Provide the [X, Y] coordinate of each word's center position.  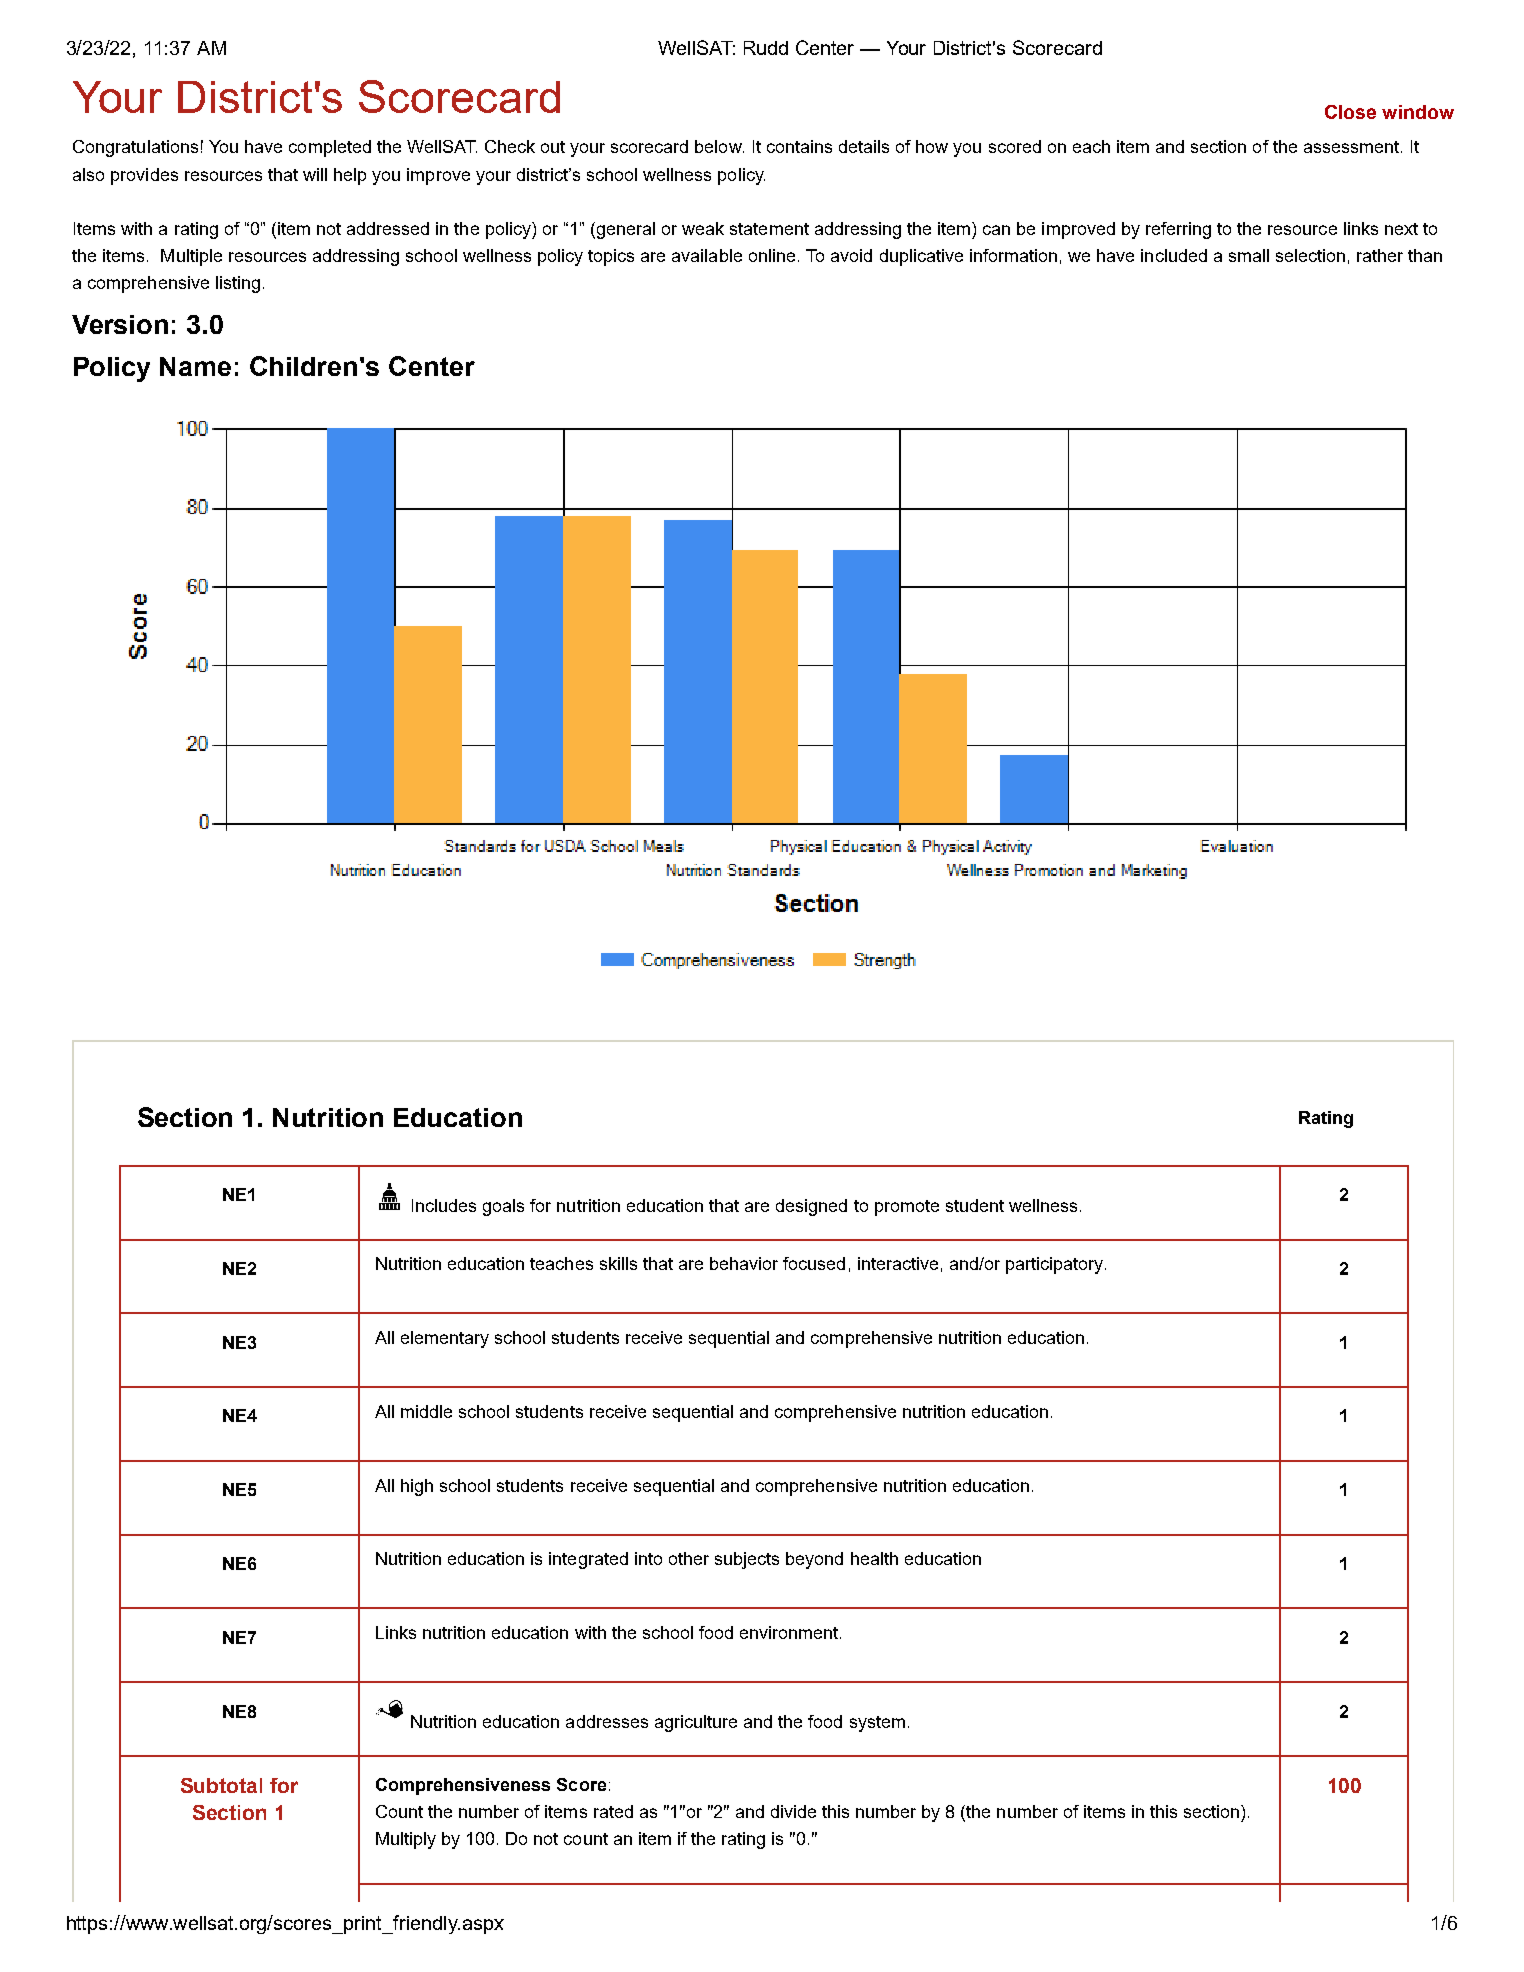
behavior [744, 1263]
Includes [444, 1205]
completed [330, 148]
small [1249, 255]
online [772, 255]
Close [1350, 112]
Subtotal [221, 1785]
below [719, 146]
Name [195, 366]
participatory [1056, 1265]
